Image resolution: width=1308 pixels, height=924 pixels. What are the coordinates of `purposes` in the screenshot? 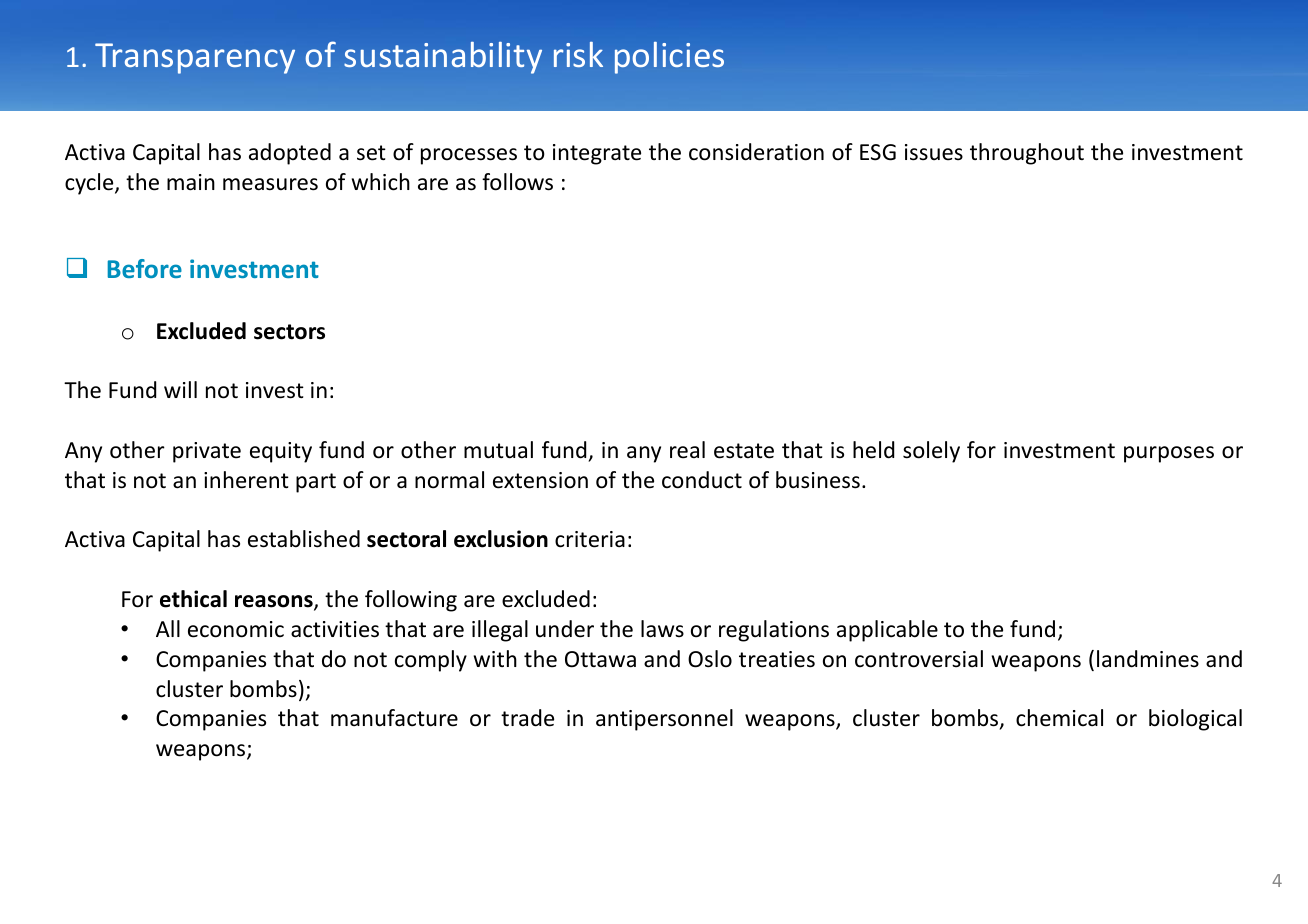 It's located at (1169, 454).
